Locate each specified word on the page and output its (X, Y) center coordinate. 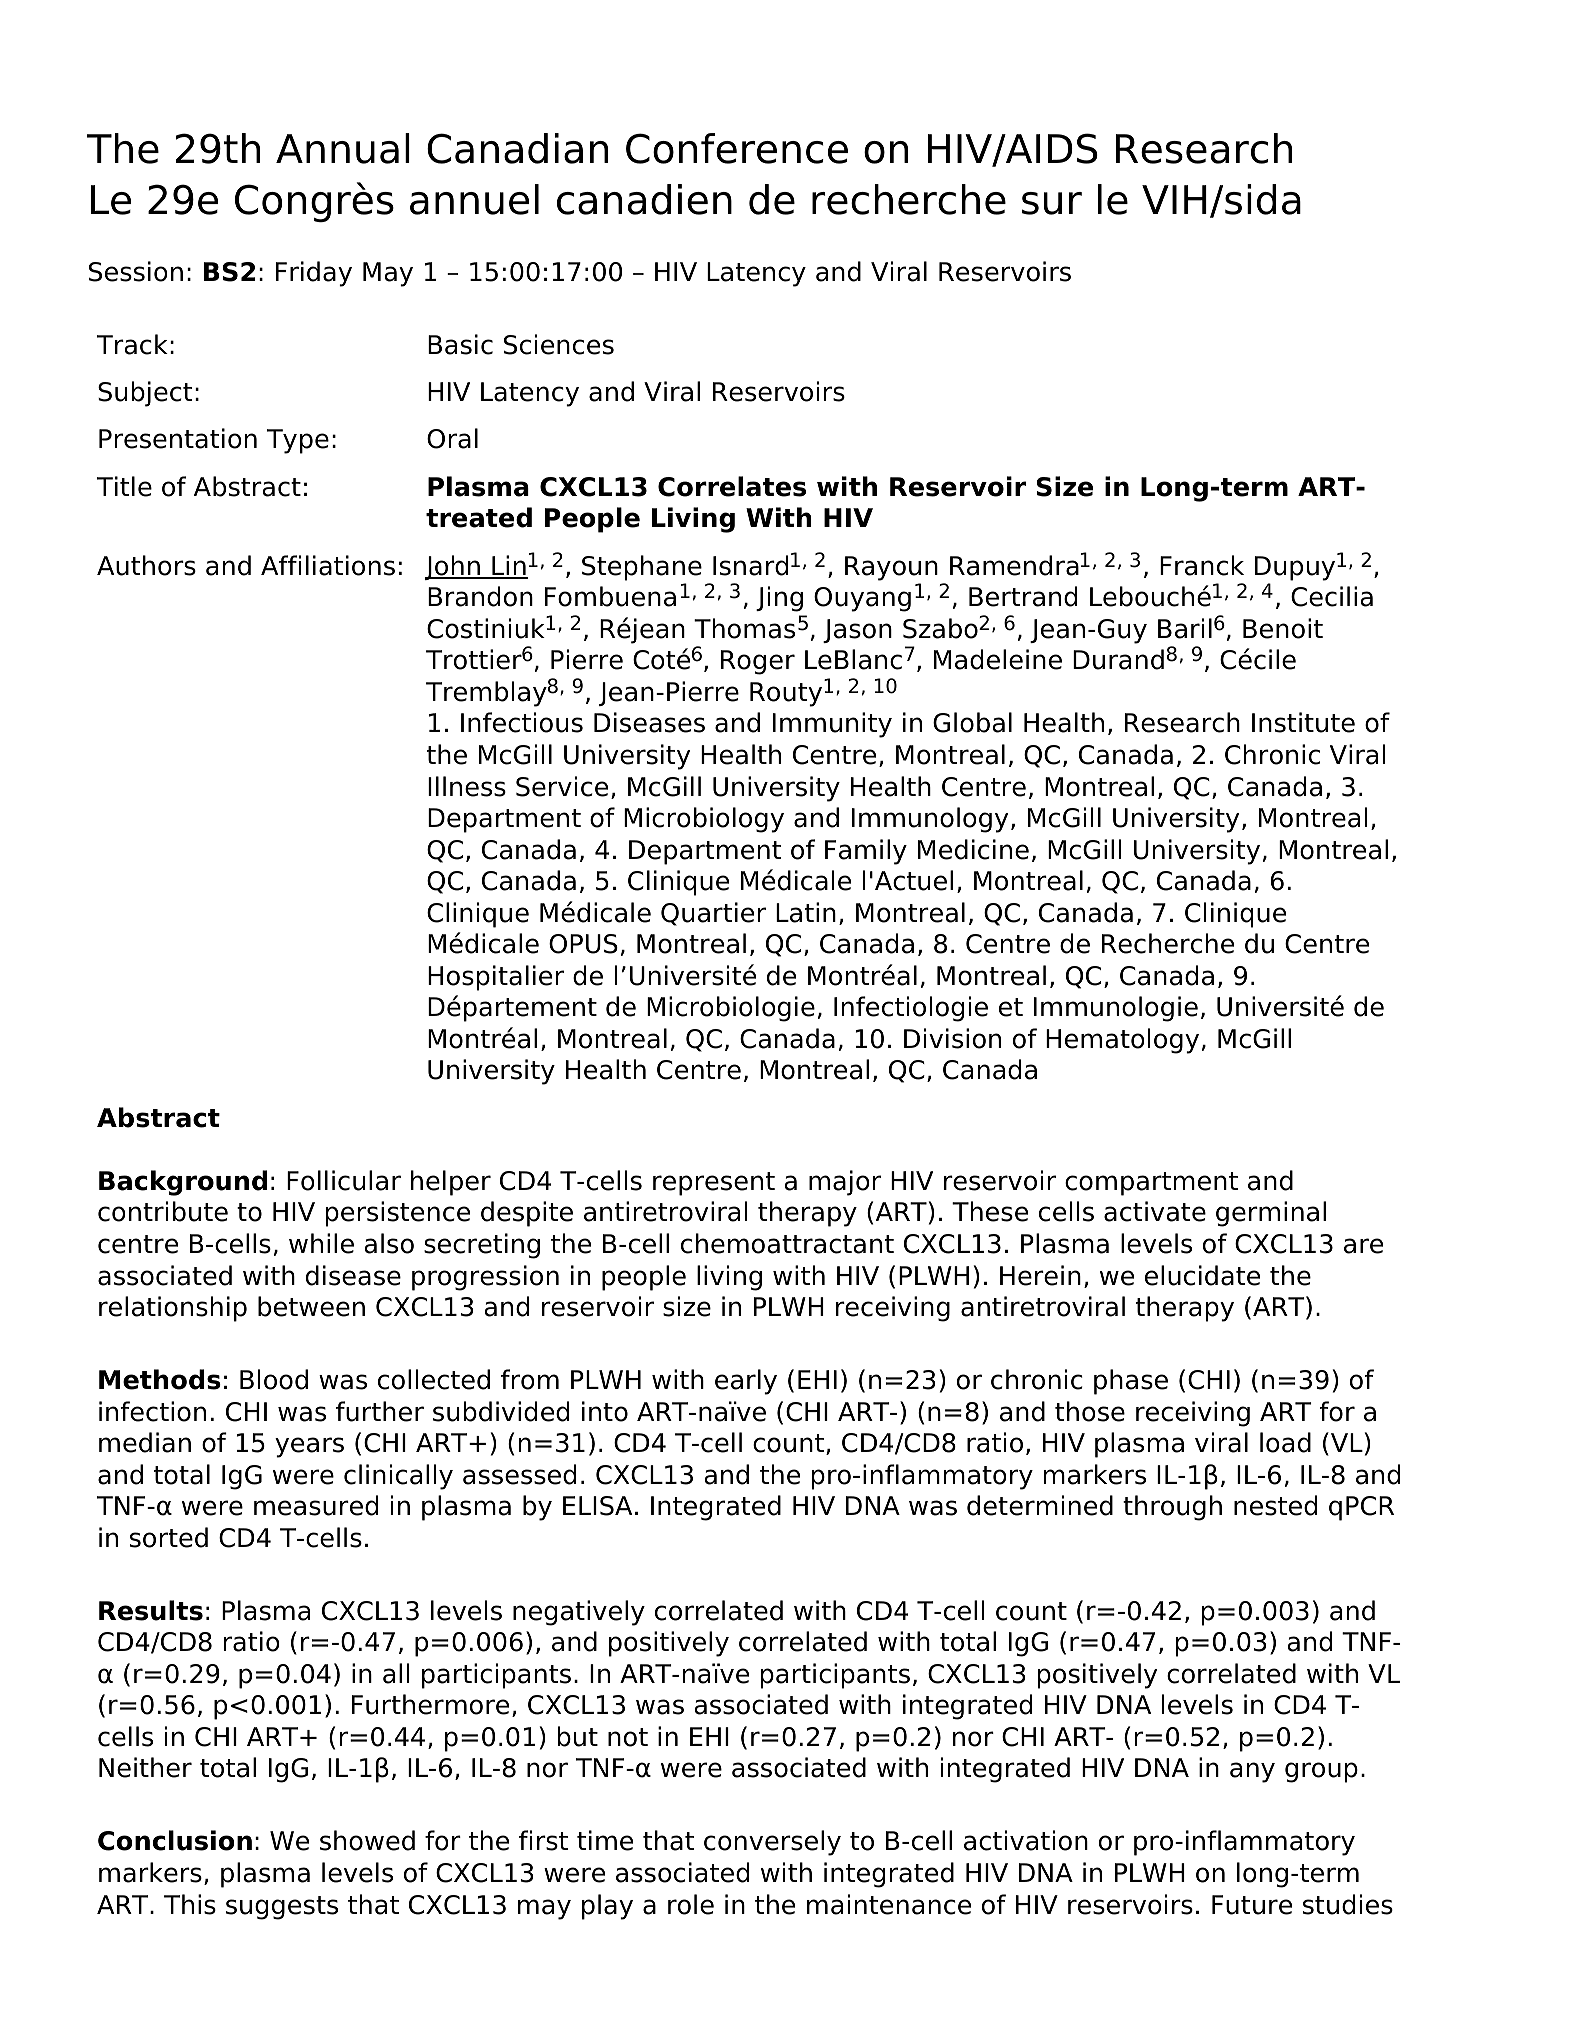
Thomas (744, 628)
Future (1252, 1905)
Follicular (344, 1180)
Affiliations (328, 565)
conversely (772, 1843)
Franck (1202, 565)
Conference (737, 148)
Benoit (1283, 628)
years (309, 1447)
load (1285, 1442)
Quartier (713, 914)
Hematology (1122, 1041)
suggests (282, 1908)
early (746, 1382)
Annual (343, 148)
